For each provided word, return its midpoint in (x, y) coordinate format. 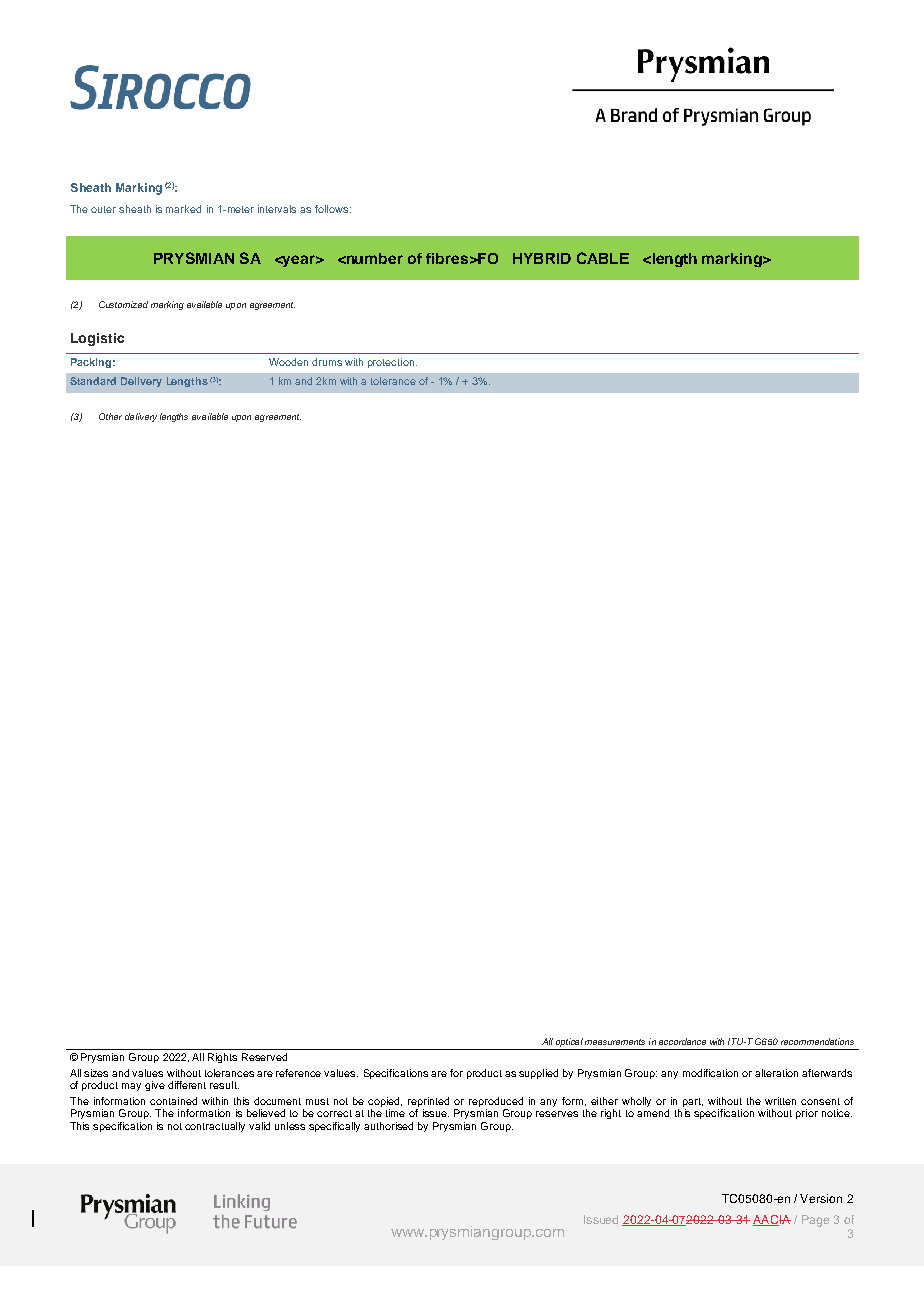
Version (821, 1198)
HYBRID (542, 258)
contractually (215, 1127)
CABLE (603, 258)
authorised (388, 1126)
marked (183, 209)
